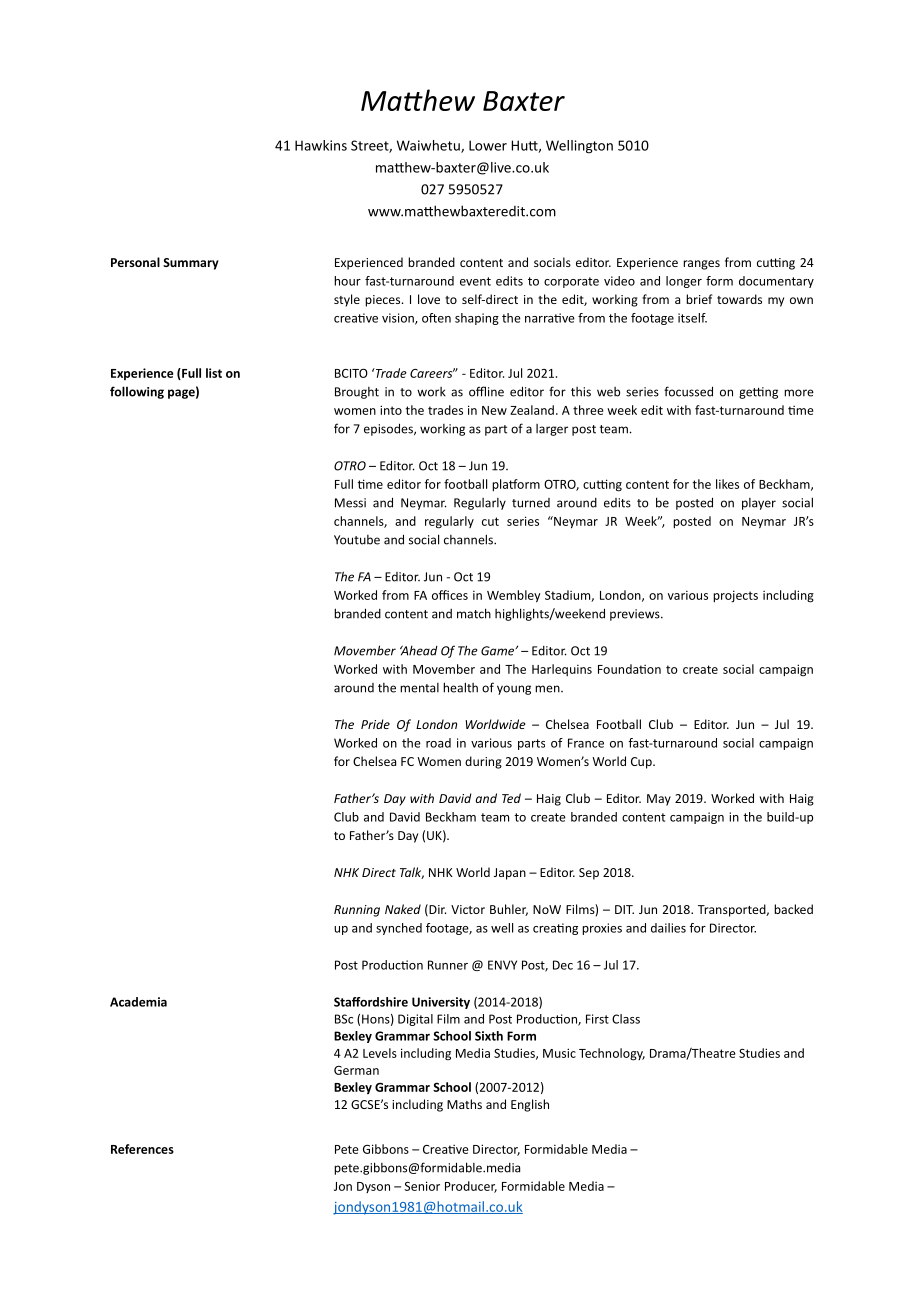  I want to click on May, so click(659, 800).
